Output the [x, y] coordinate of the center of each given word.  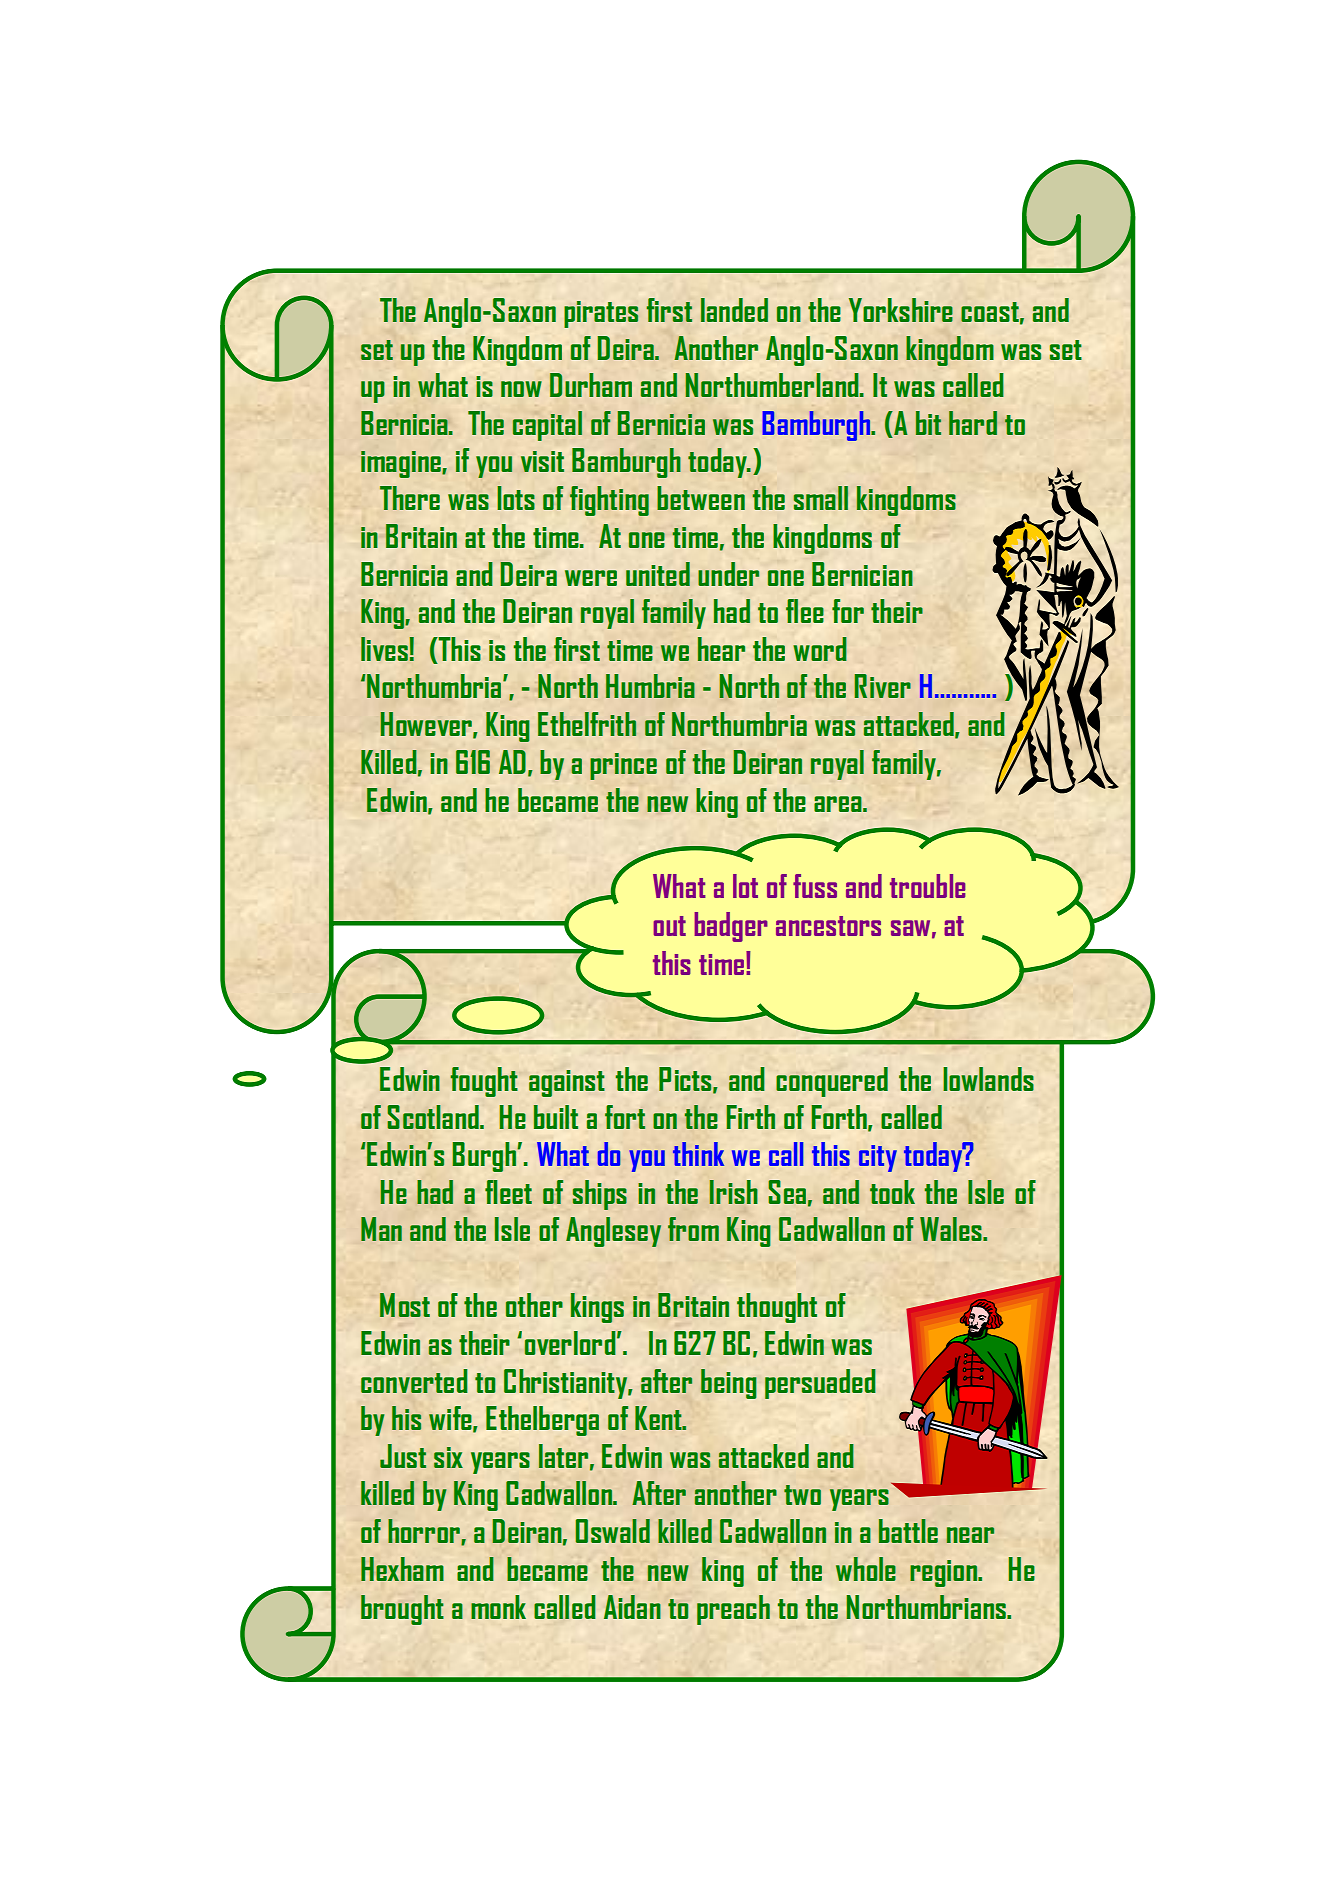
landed [734, 310]
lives [384, 649]
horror [425, 1532]
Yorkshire [901, 310]
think [698, 1154]
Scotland [434, 1117]
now [521, 389]
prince [623, 766]
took [892, 1192]
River [882, 686]
